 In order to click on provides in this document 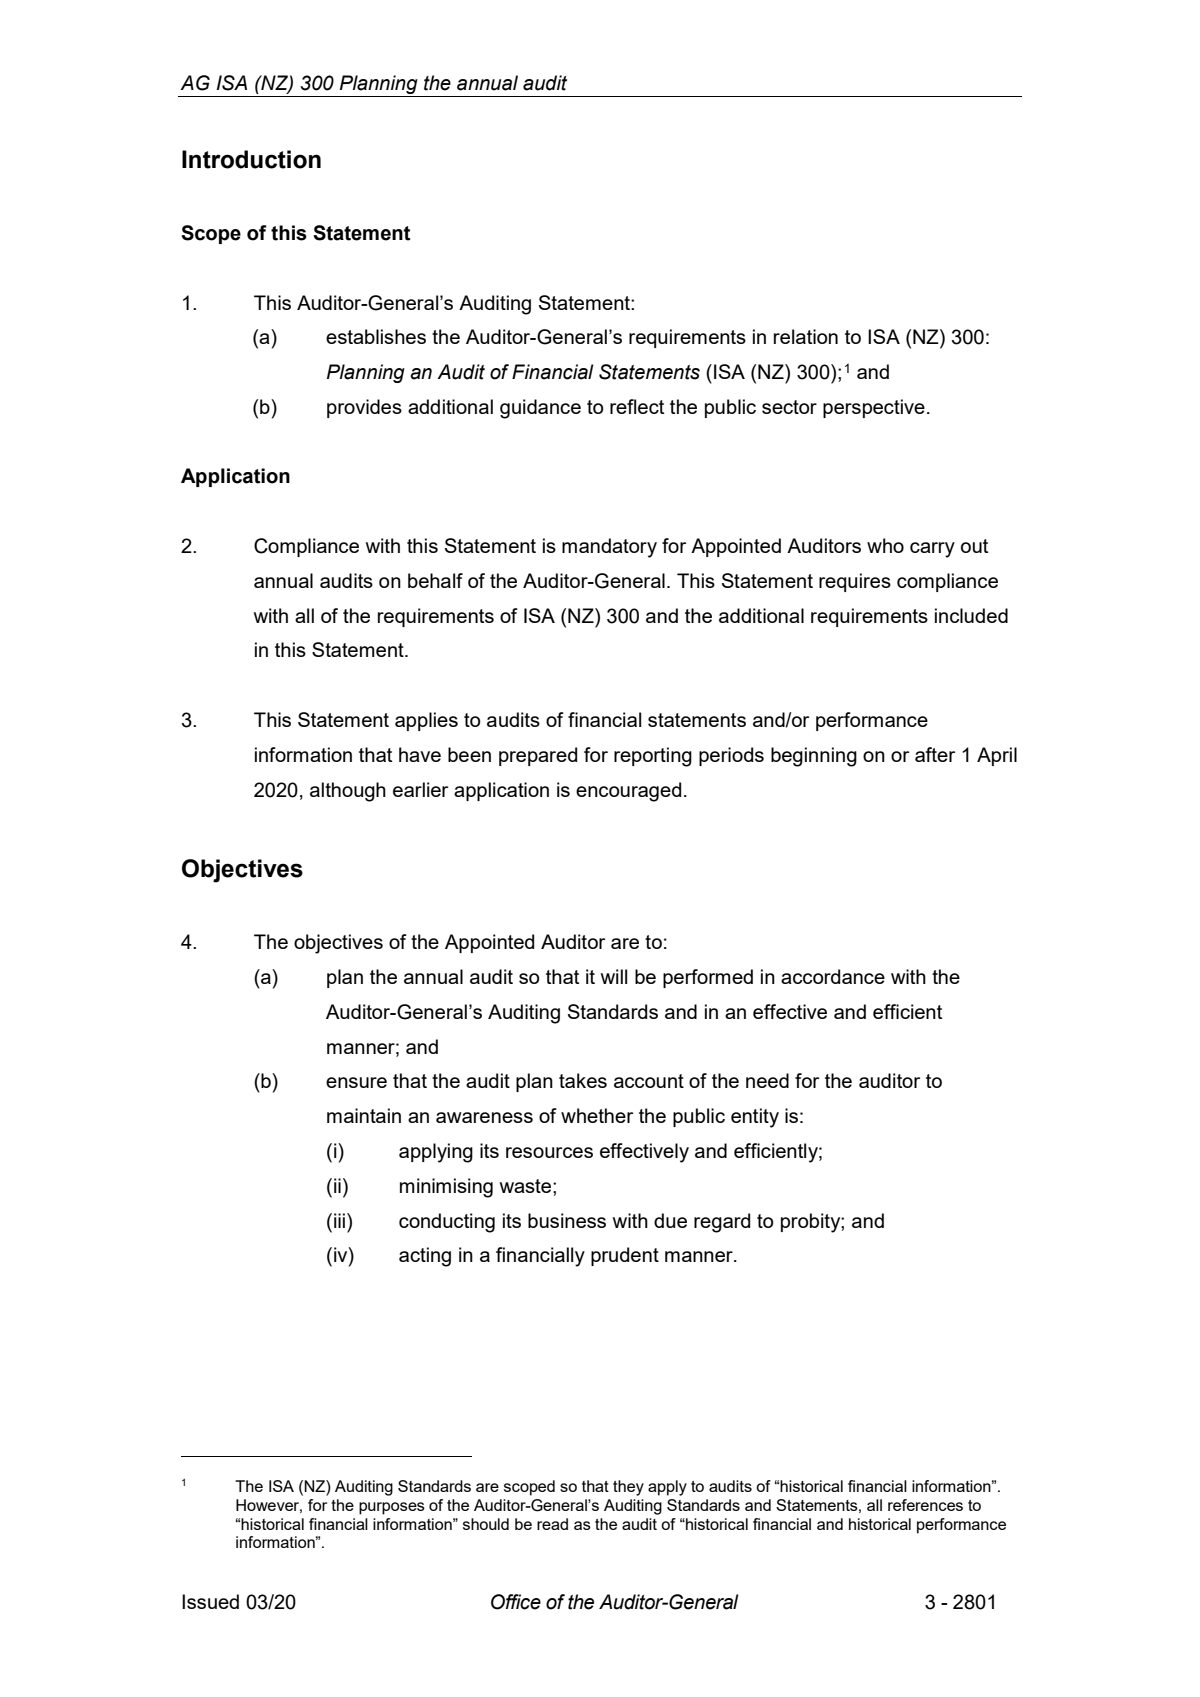, I will do `click(364, 408)`.
